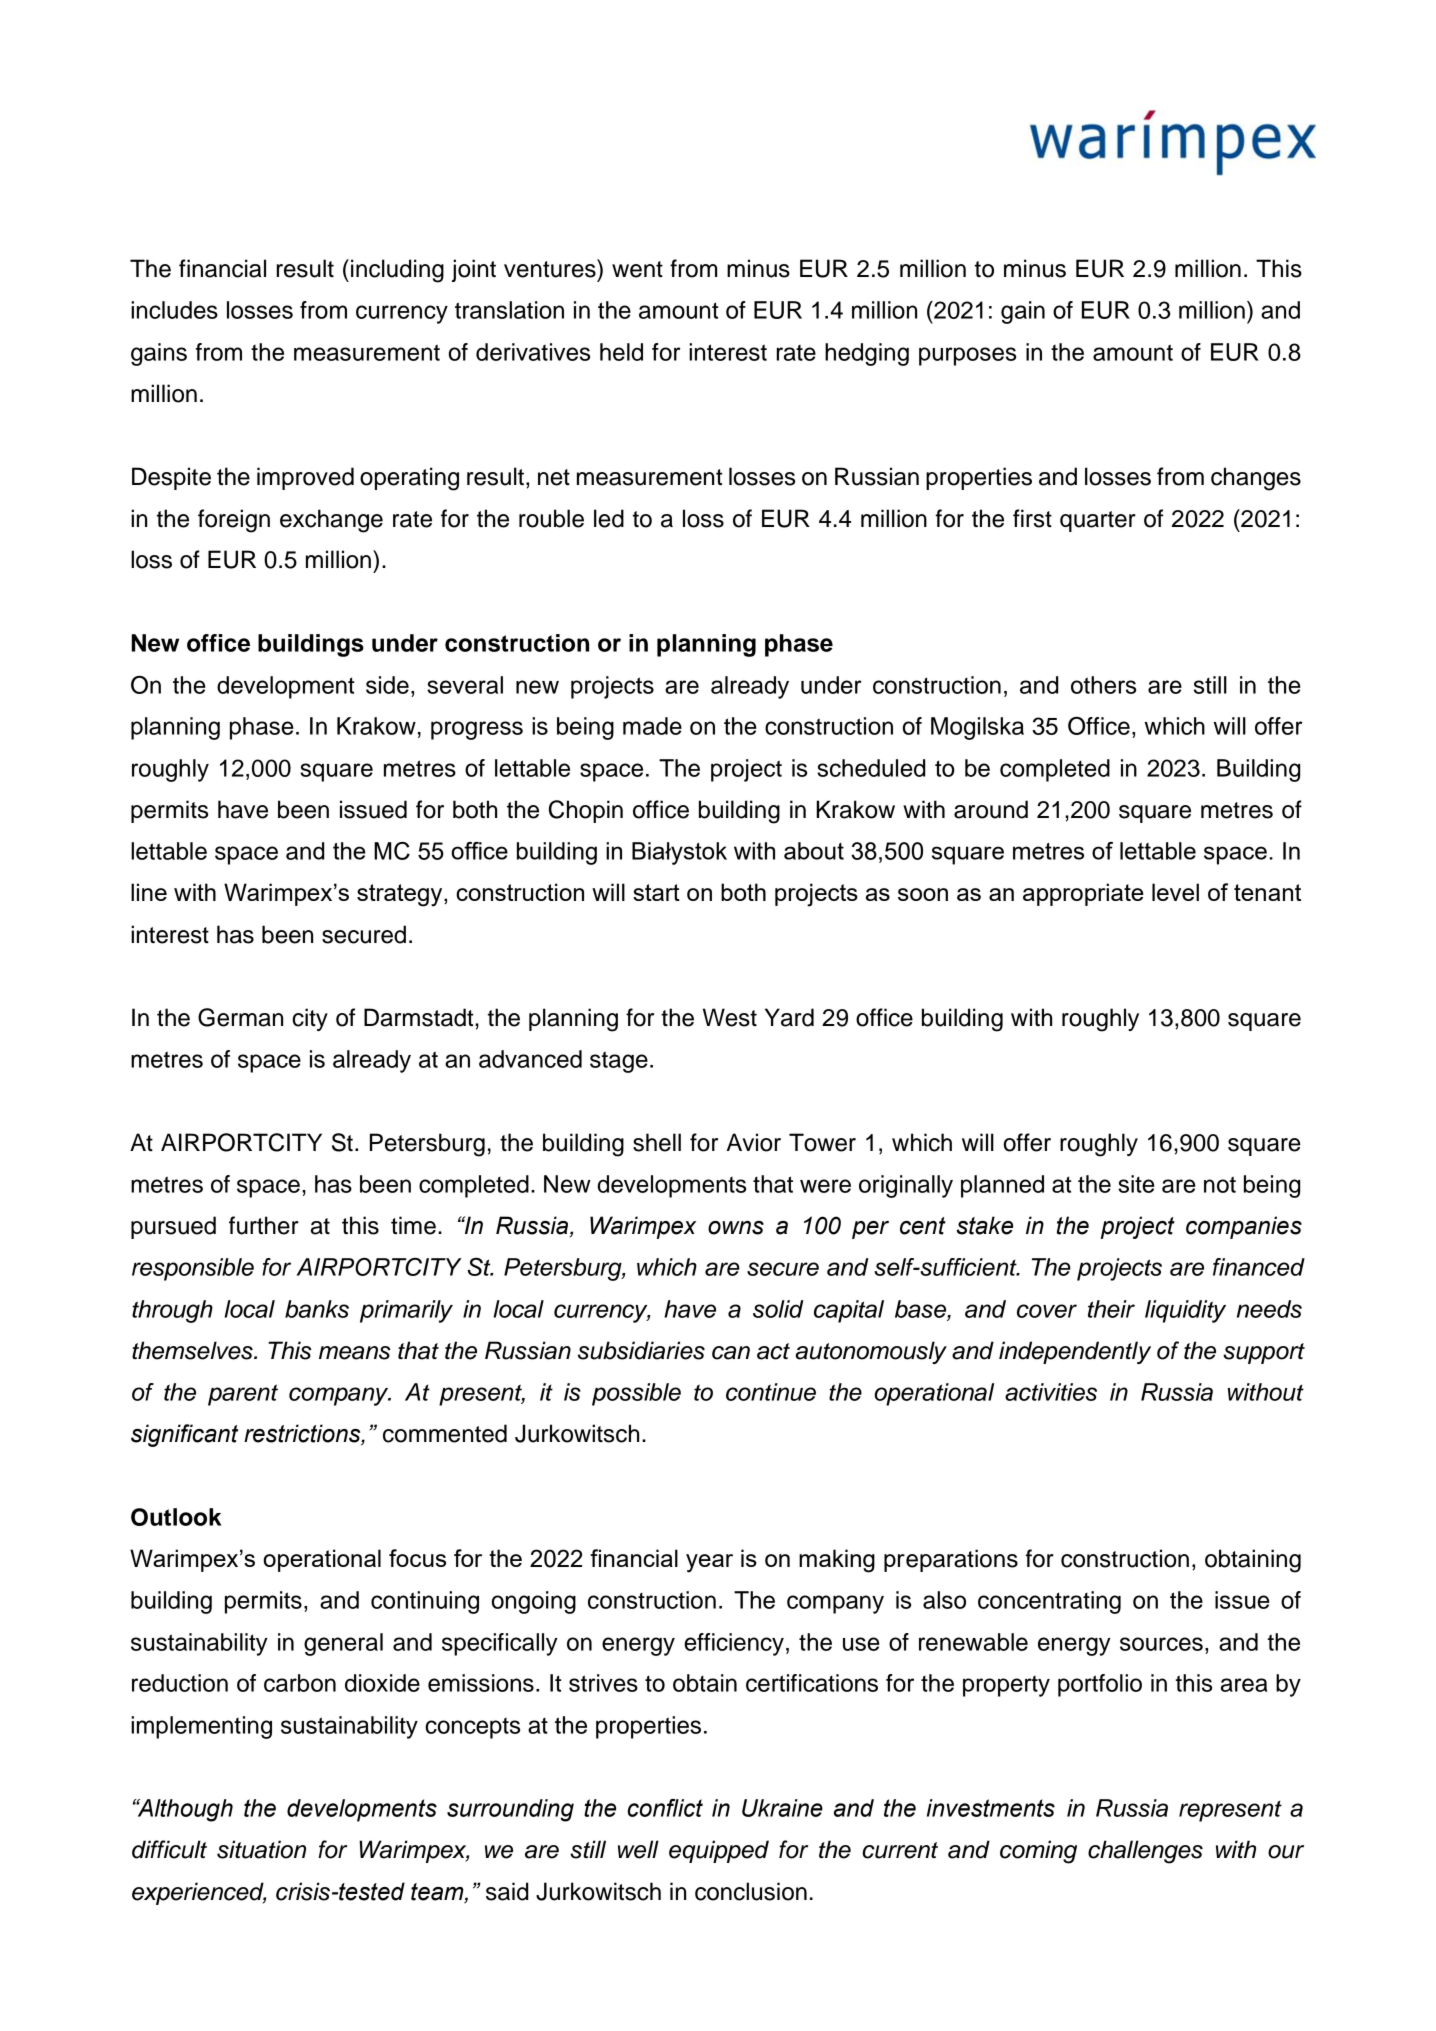 Image resolution: width=1436 pixels, height=2031 pixels. Describe the element at coordinates (967, 356) in the screenshot. I see `purposes` at that location.
